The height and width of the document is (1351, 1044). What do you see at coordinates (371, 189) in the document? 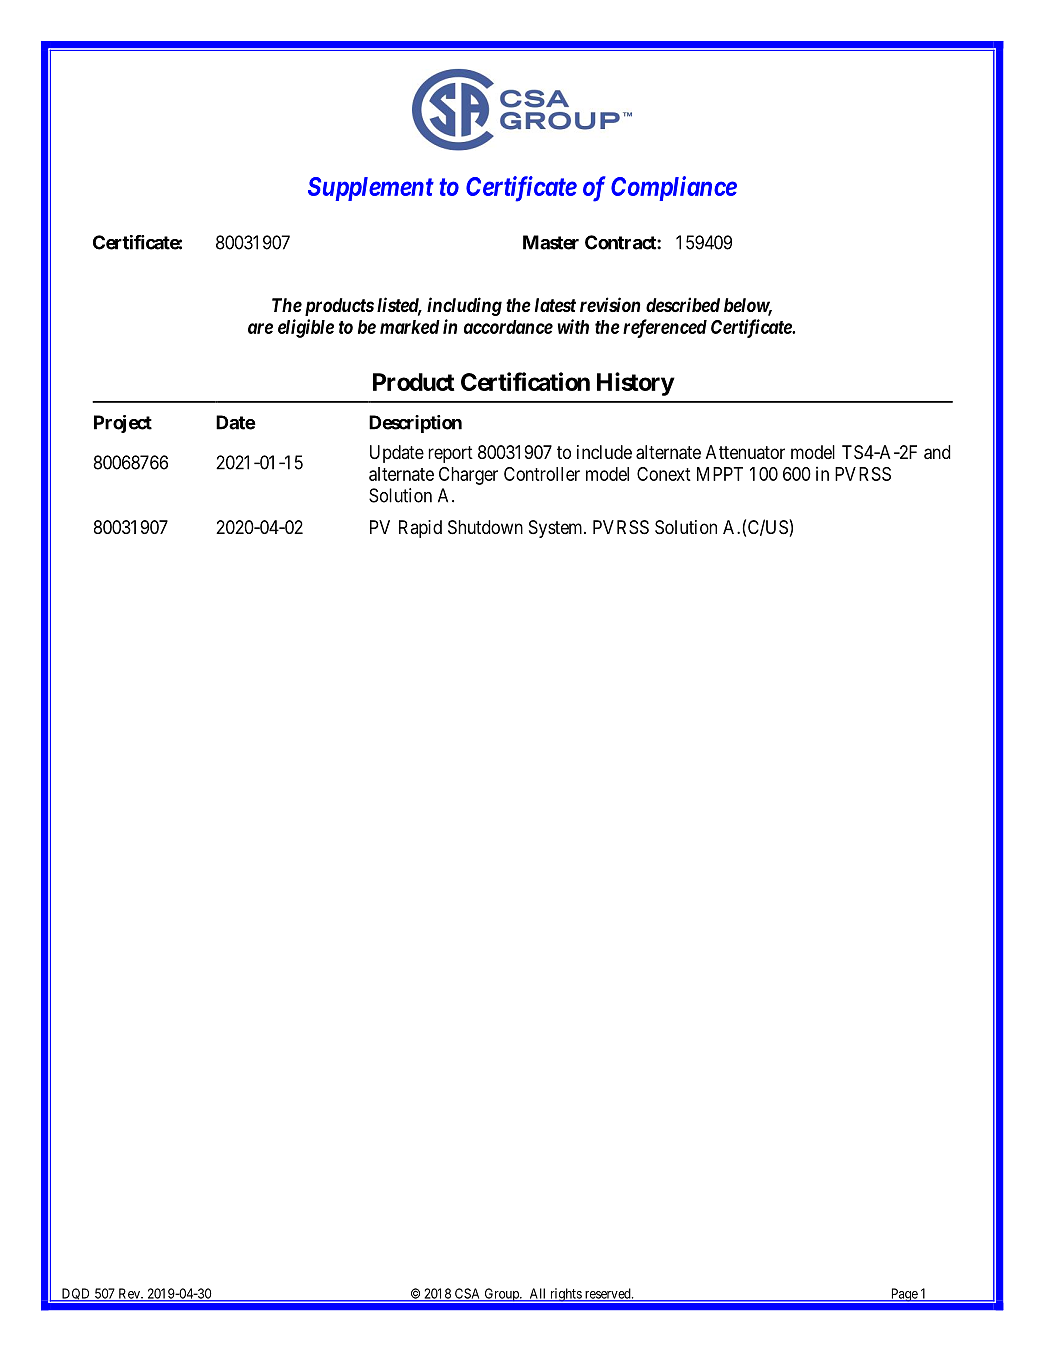
I see `Supplement` at bounding box center [371, 189].
